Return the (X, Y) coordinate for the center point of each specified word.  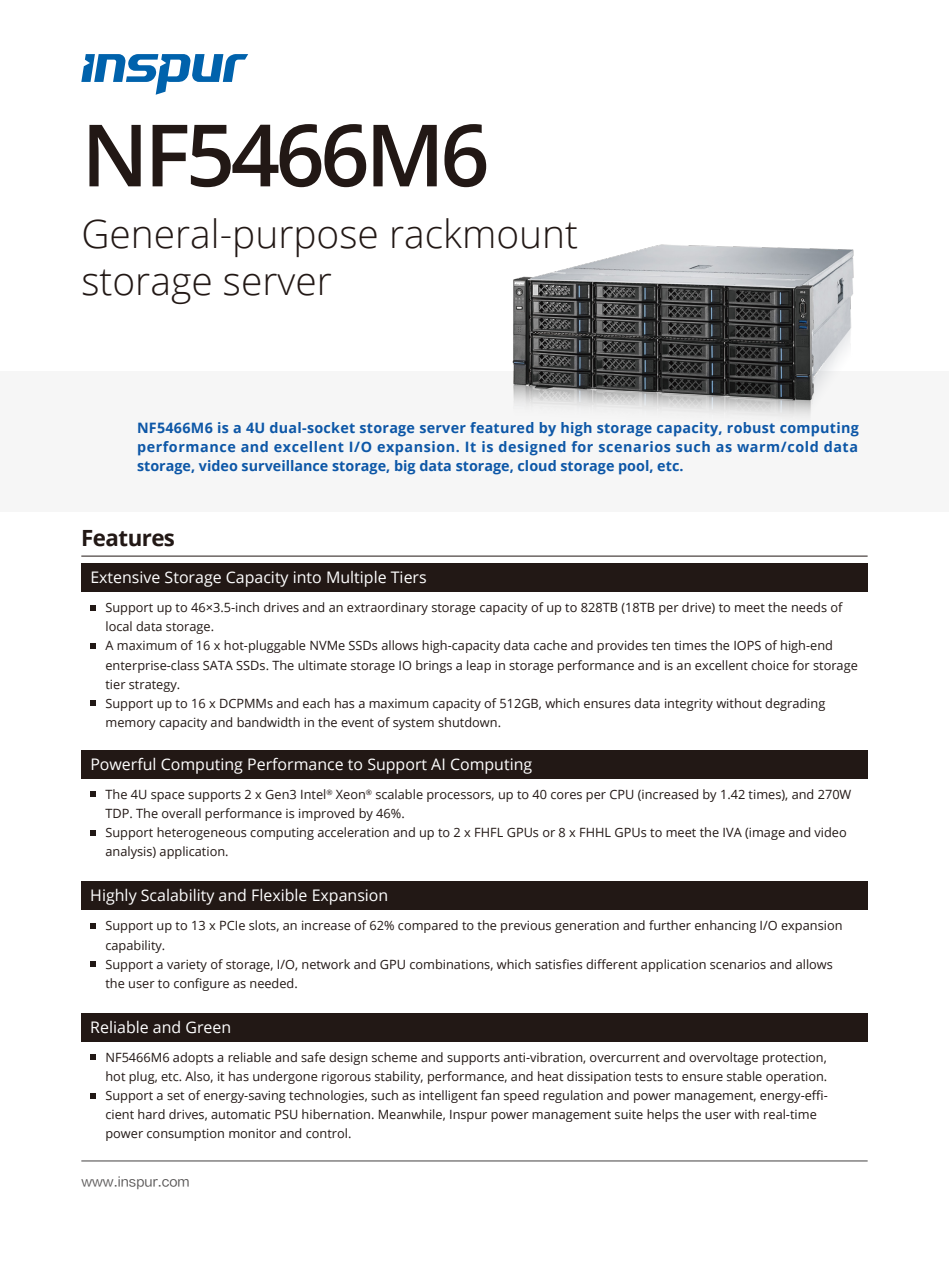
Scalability (177, 897)
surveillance (285, 465)
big (405, 467)
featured (502, 427)
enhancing (725, 926)
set (176, 1096)
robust (751, 427)
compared (428, 926)
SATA (218, 666)
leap (479, 666)
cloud (537, 465)
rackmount (484, 233)
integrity (689, 704)
